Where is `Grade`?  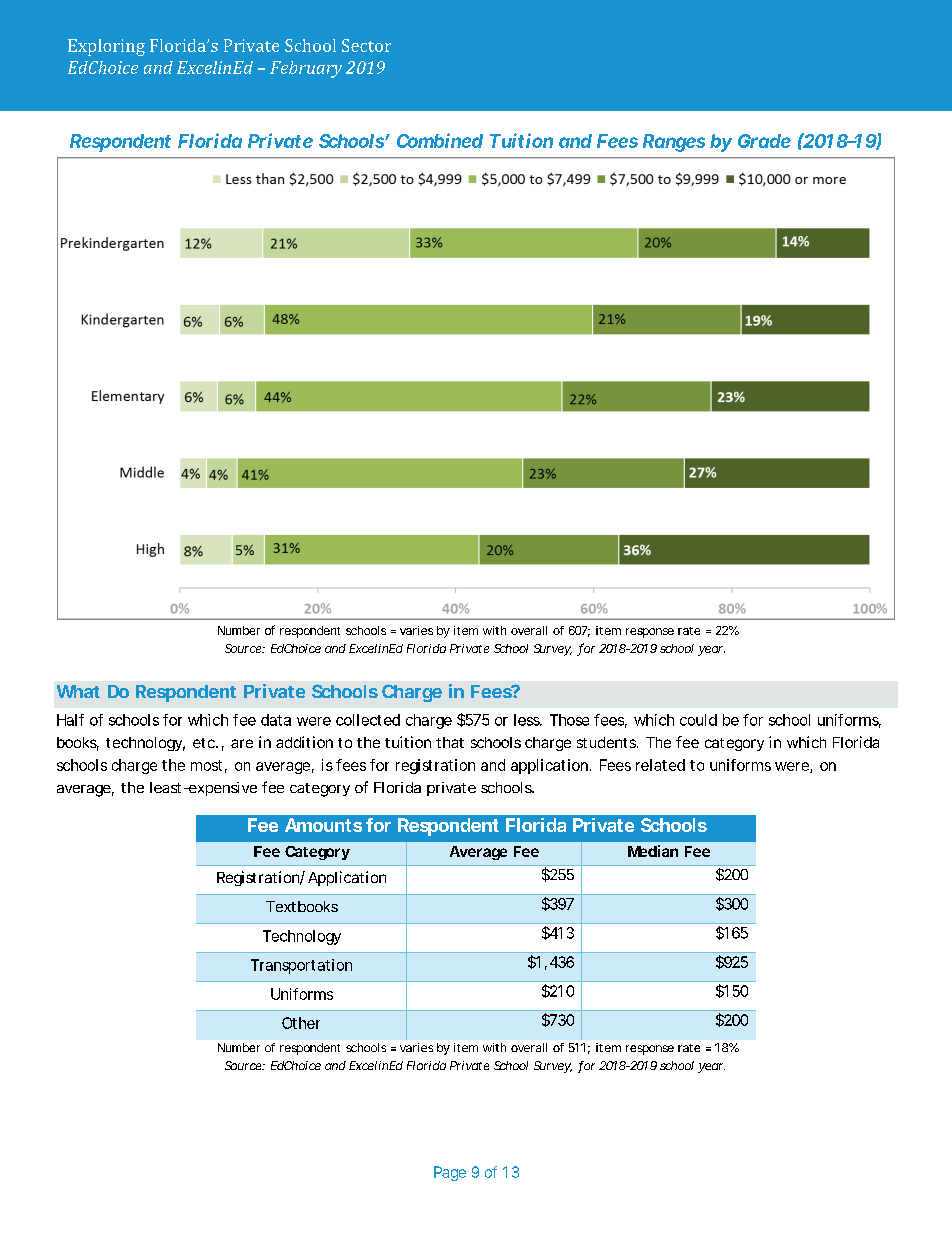 Grade is located at coordinates (764, 141).
